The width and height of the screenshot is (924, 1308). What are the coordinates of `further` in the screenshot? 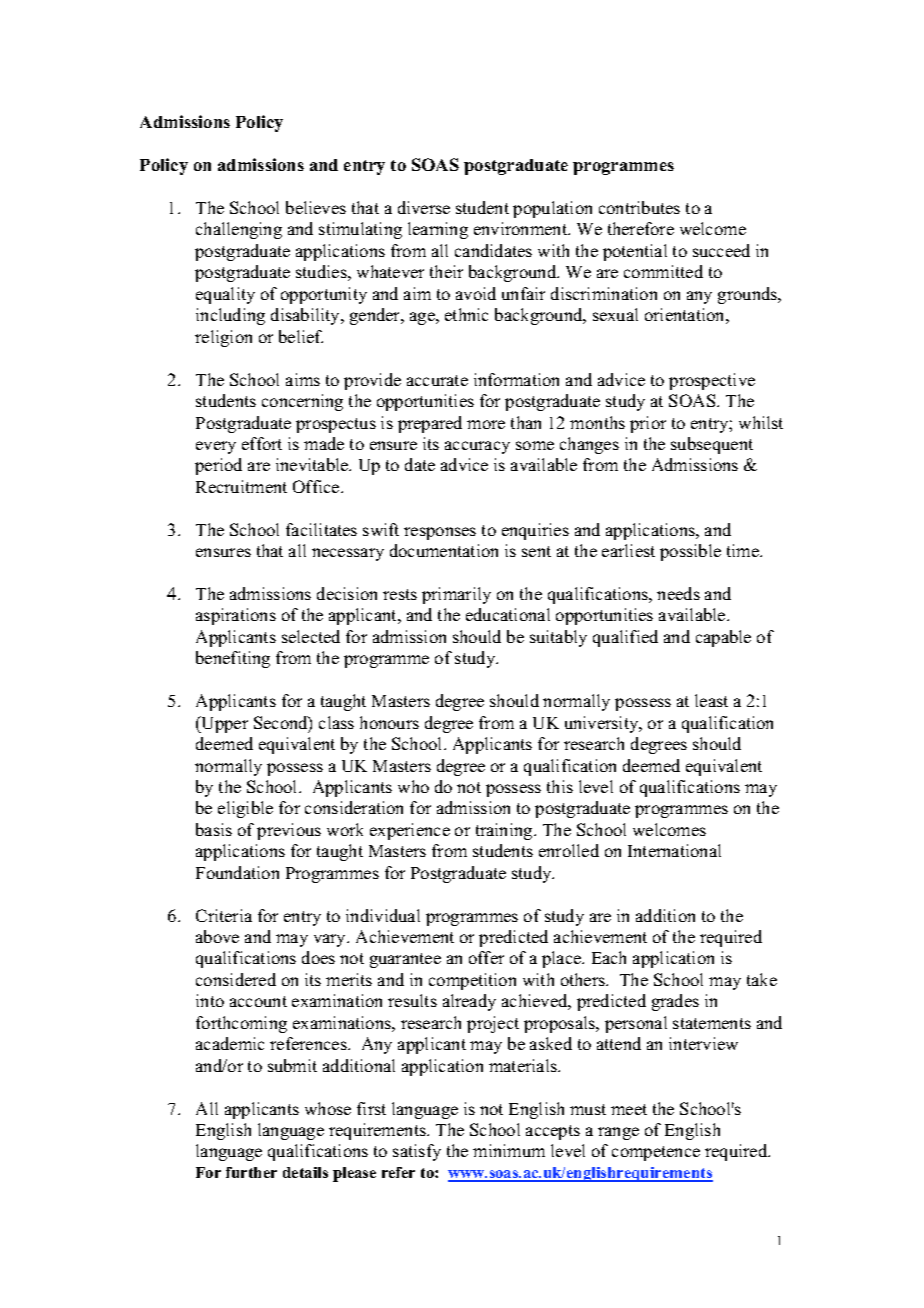 It's located at (251, 1172).
